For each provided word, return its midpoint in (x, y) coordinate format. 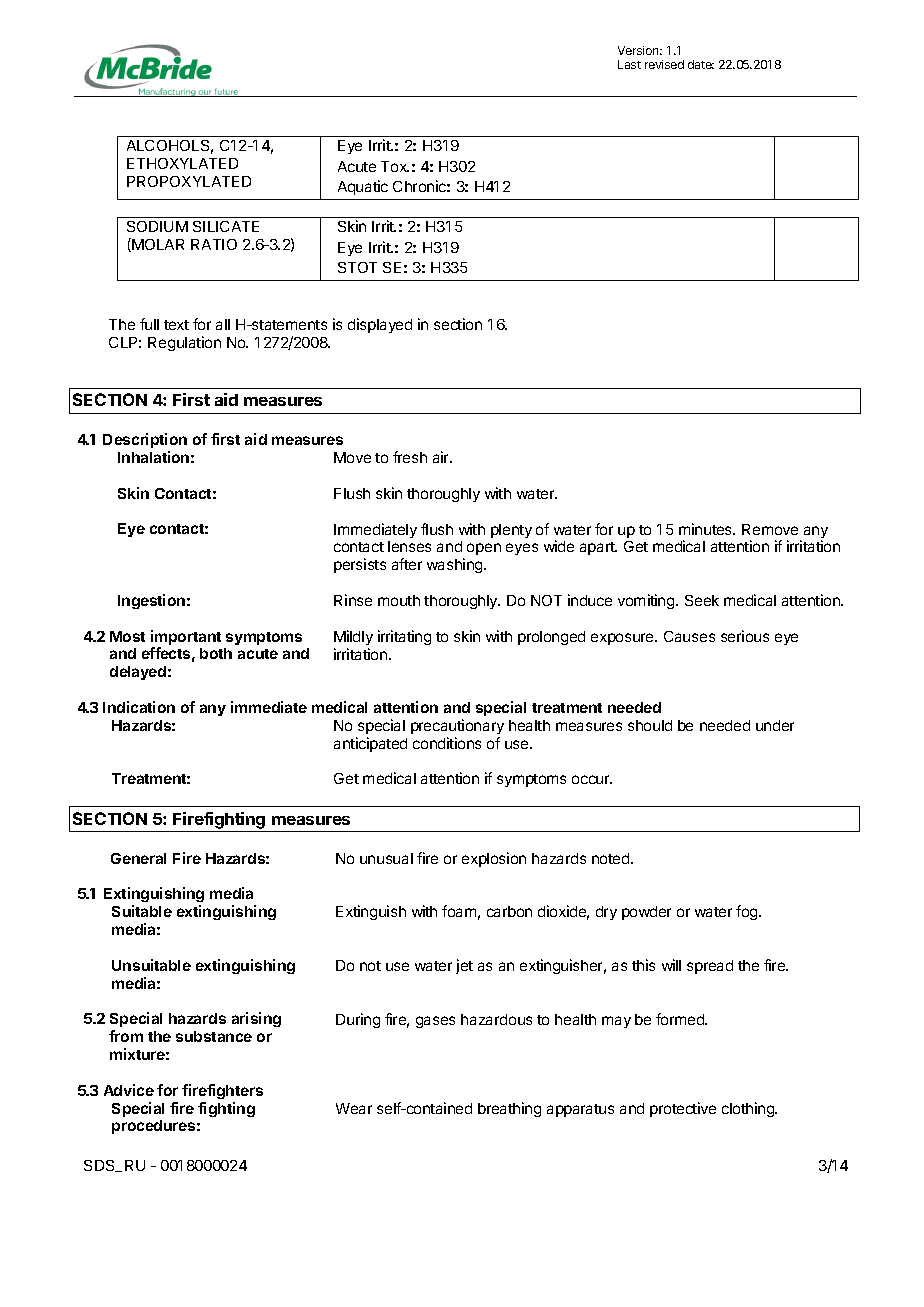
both (216, 653)
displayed (380, 325)
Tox (395, 166)
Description (145, 440)
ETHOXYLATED (182, 163)
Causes (689, 636)
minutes (707, 529)
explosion (494, 859)
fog (748, 912)
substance (214, 1036)
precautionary (457, 726)
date (701, 64)
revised (664, 64)
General (138, 858)
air (442, 457)
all (223, 324)
